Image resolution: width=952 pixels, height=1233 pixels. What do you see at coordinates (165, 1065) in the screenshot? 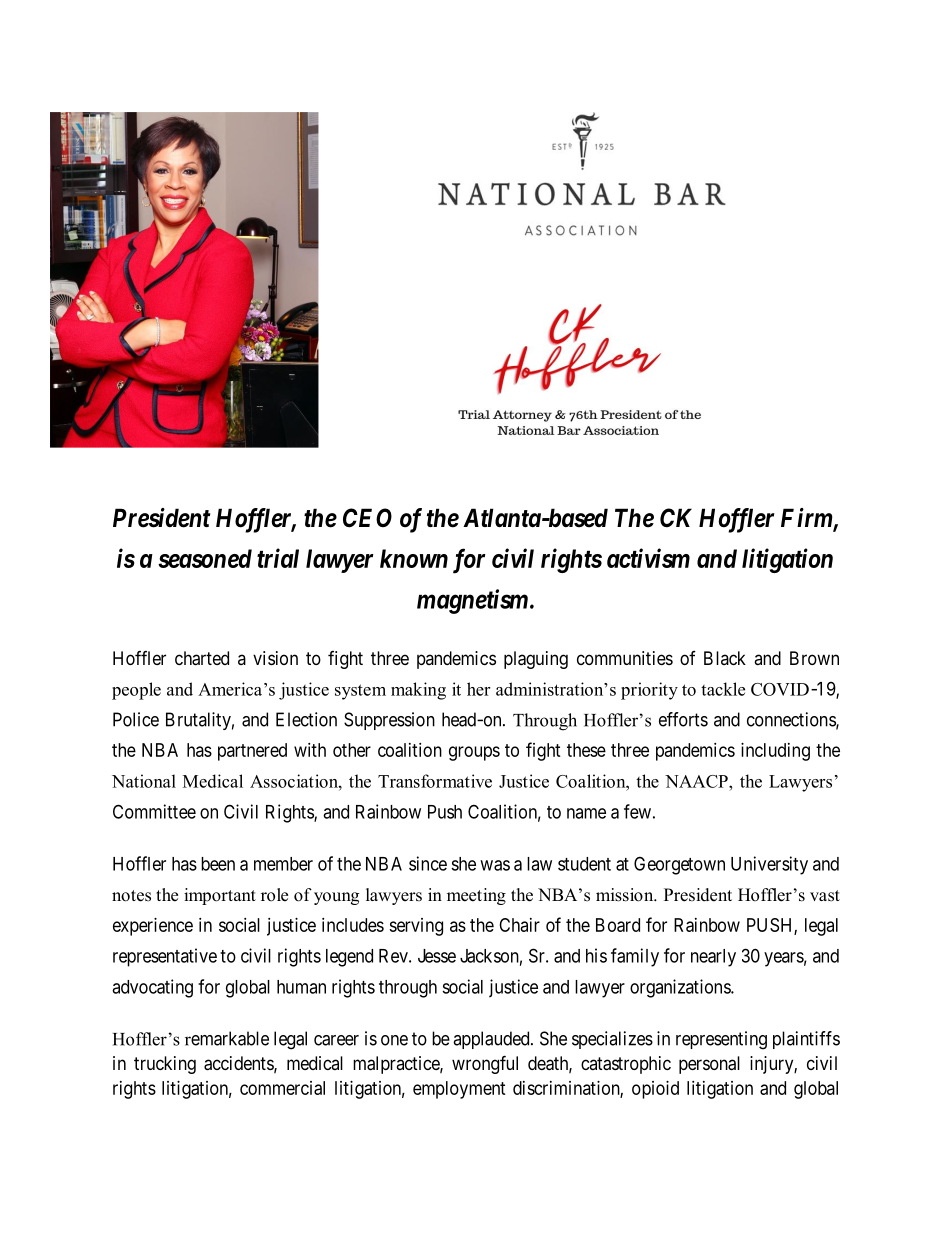
I see `trucking` at bounding box center [165, 1065].
